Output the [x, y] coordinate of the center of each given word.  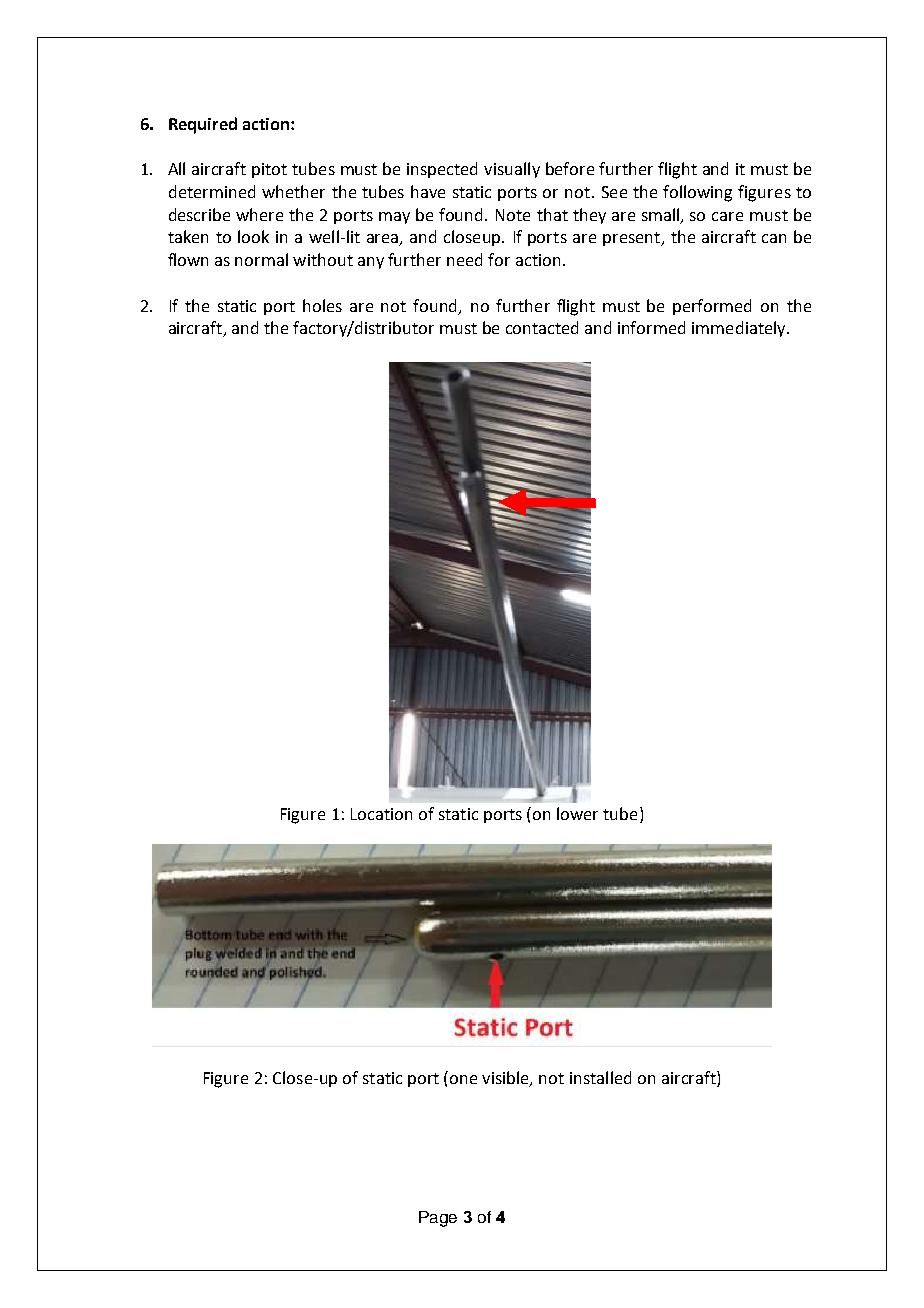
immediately [740, 329]
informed [651, 327]
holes [322, 305]
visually [512, 170]
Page [438, 1219]
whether [293, 191]
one [463, 1079]
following [697, 193]
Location [381, 814]
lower [577, 813]
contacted [542, 327]
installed [600, 1077]
